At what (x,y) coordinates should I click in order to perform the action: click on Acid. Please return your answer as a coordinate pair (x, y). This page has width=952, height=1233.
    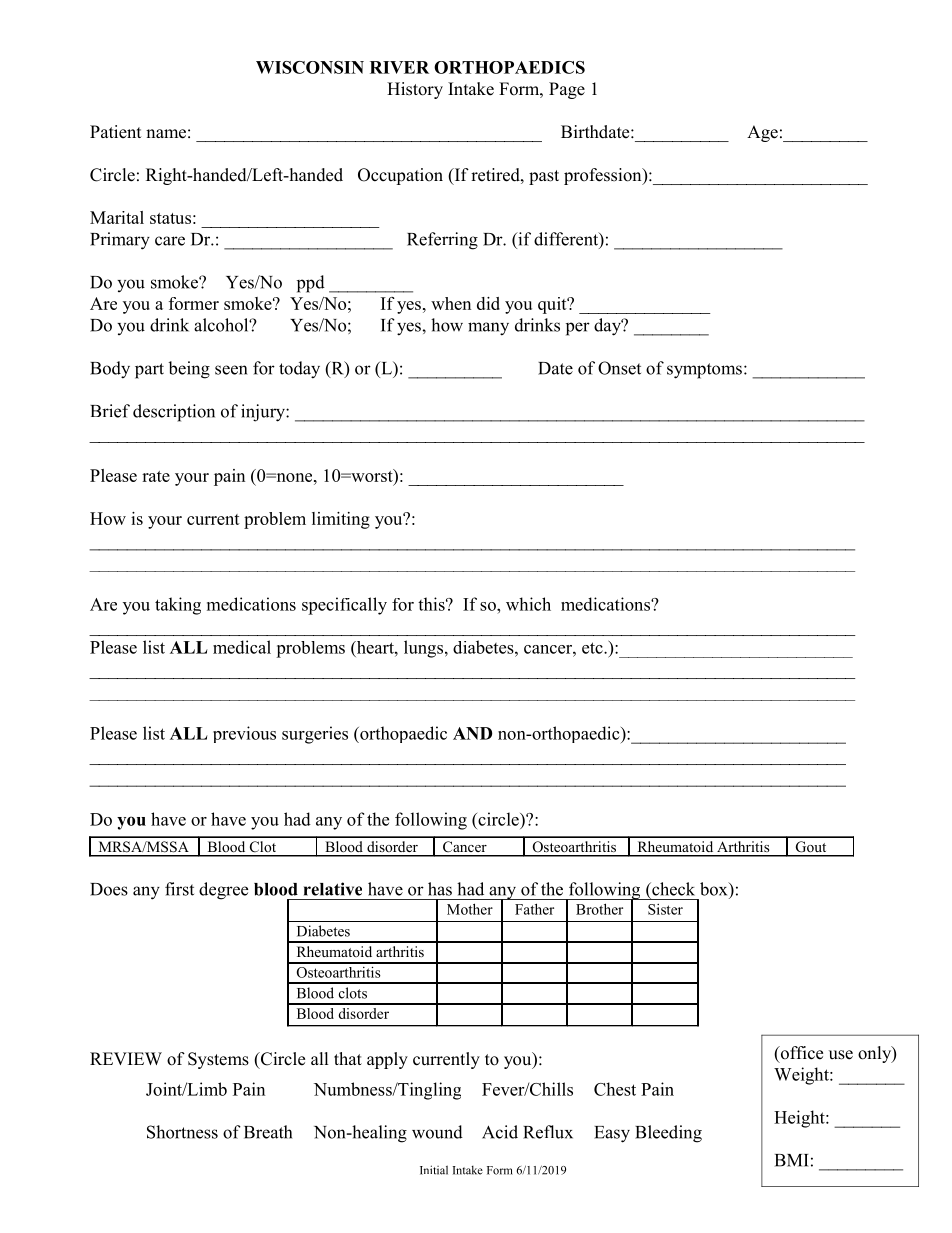
    Looking at the image, I should click on (500, 1132).
